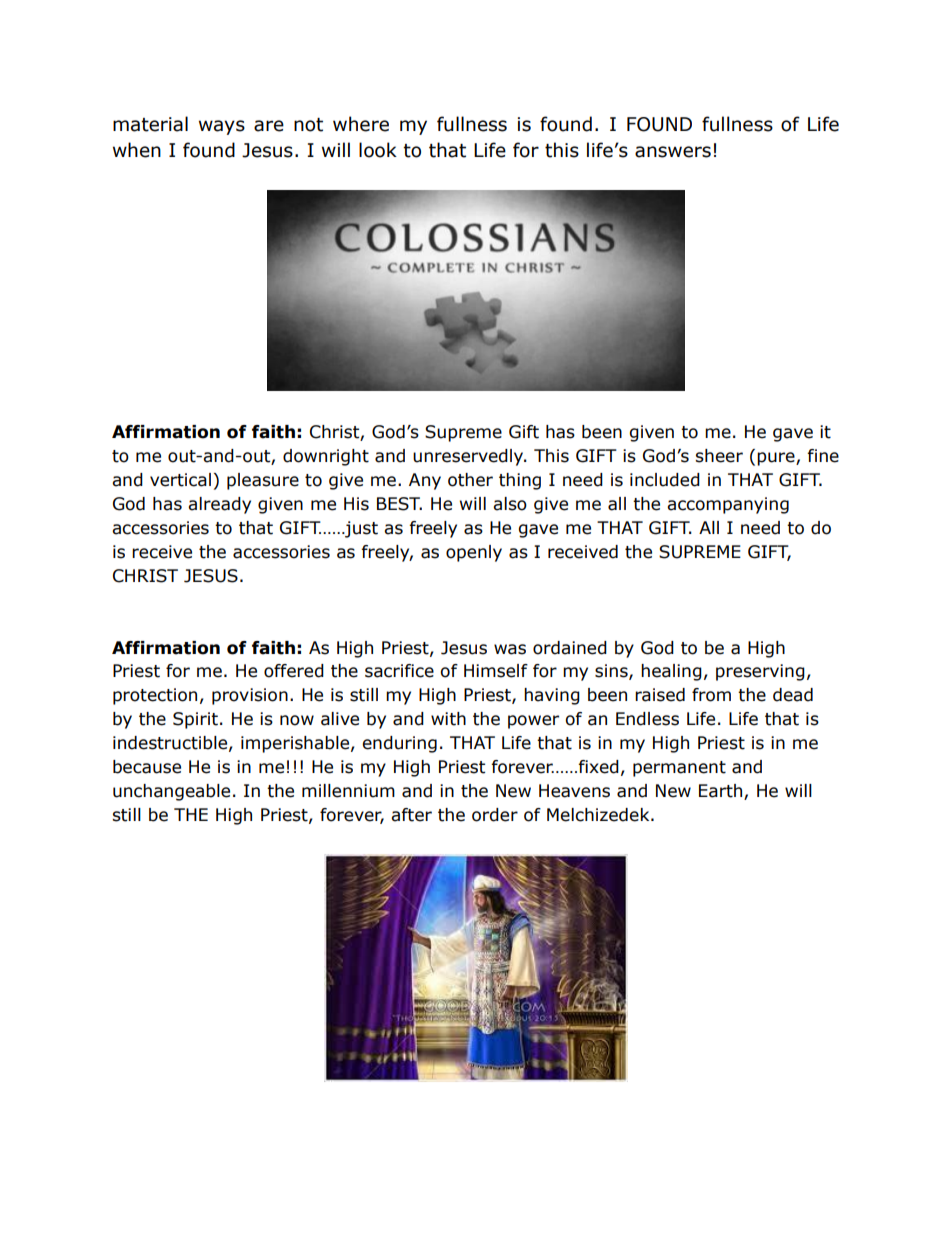  Describe the element at coordinates (326, 457) in the screenshot. I see `downright` at that location.
